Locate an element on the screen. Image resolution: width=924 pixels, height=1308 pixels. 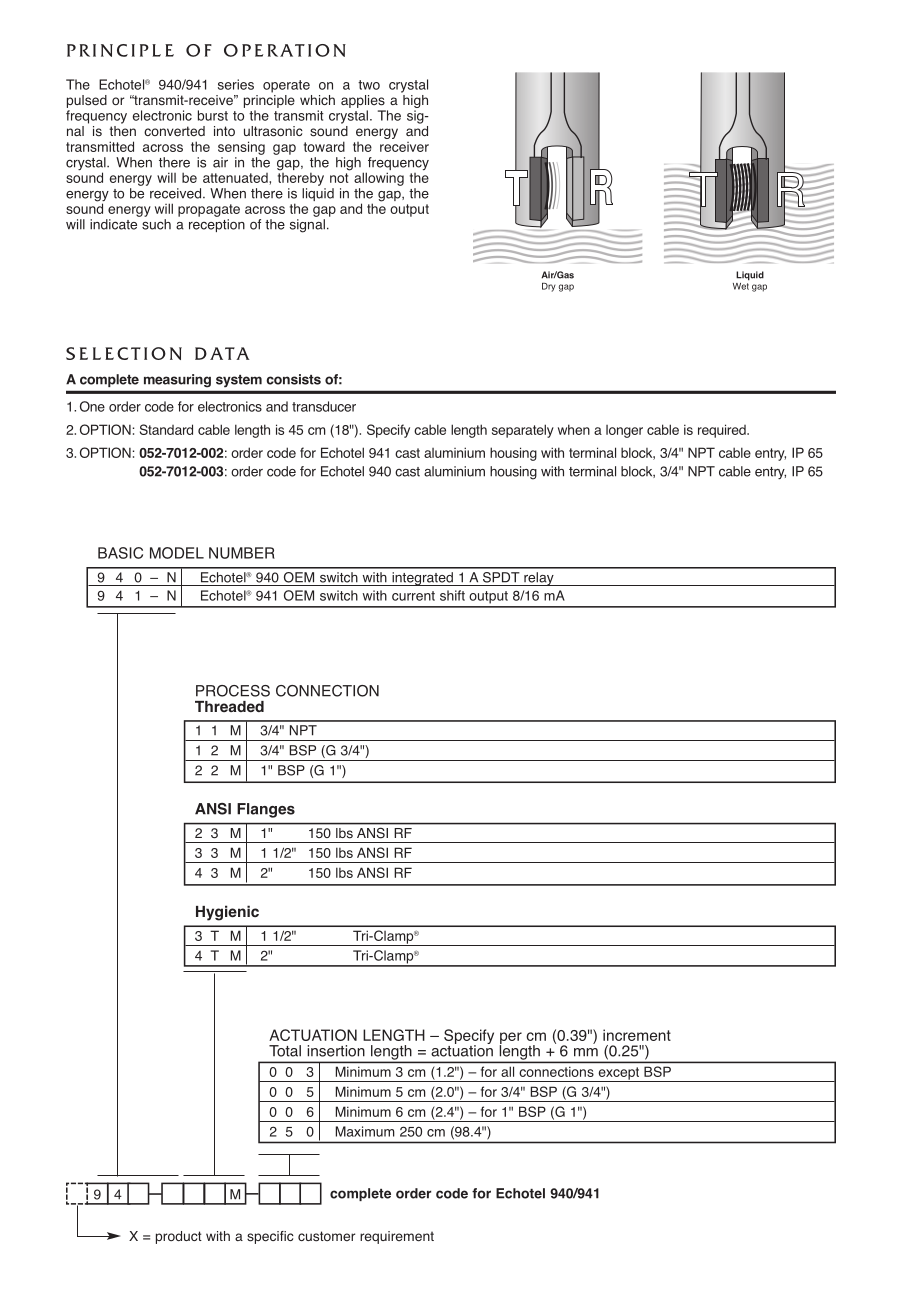
converted is located at coordinates (174, 131).
